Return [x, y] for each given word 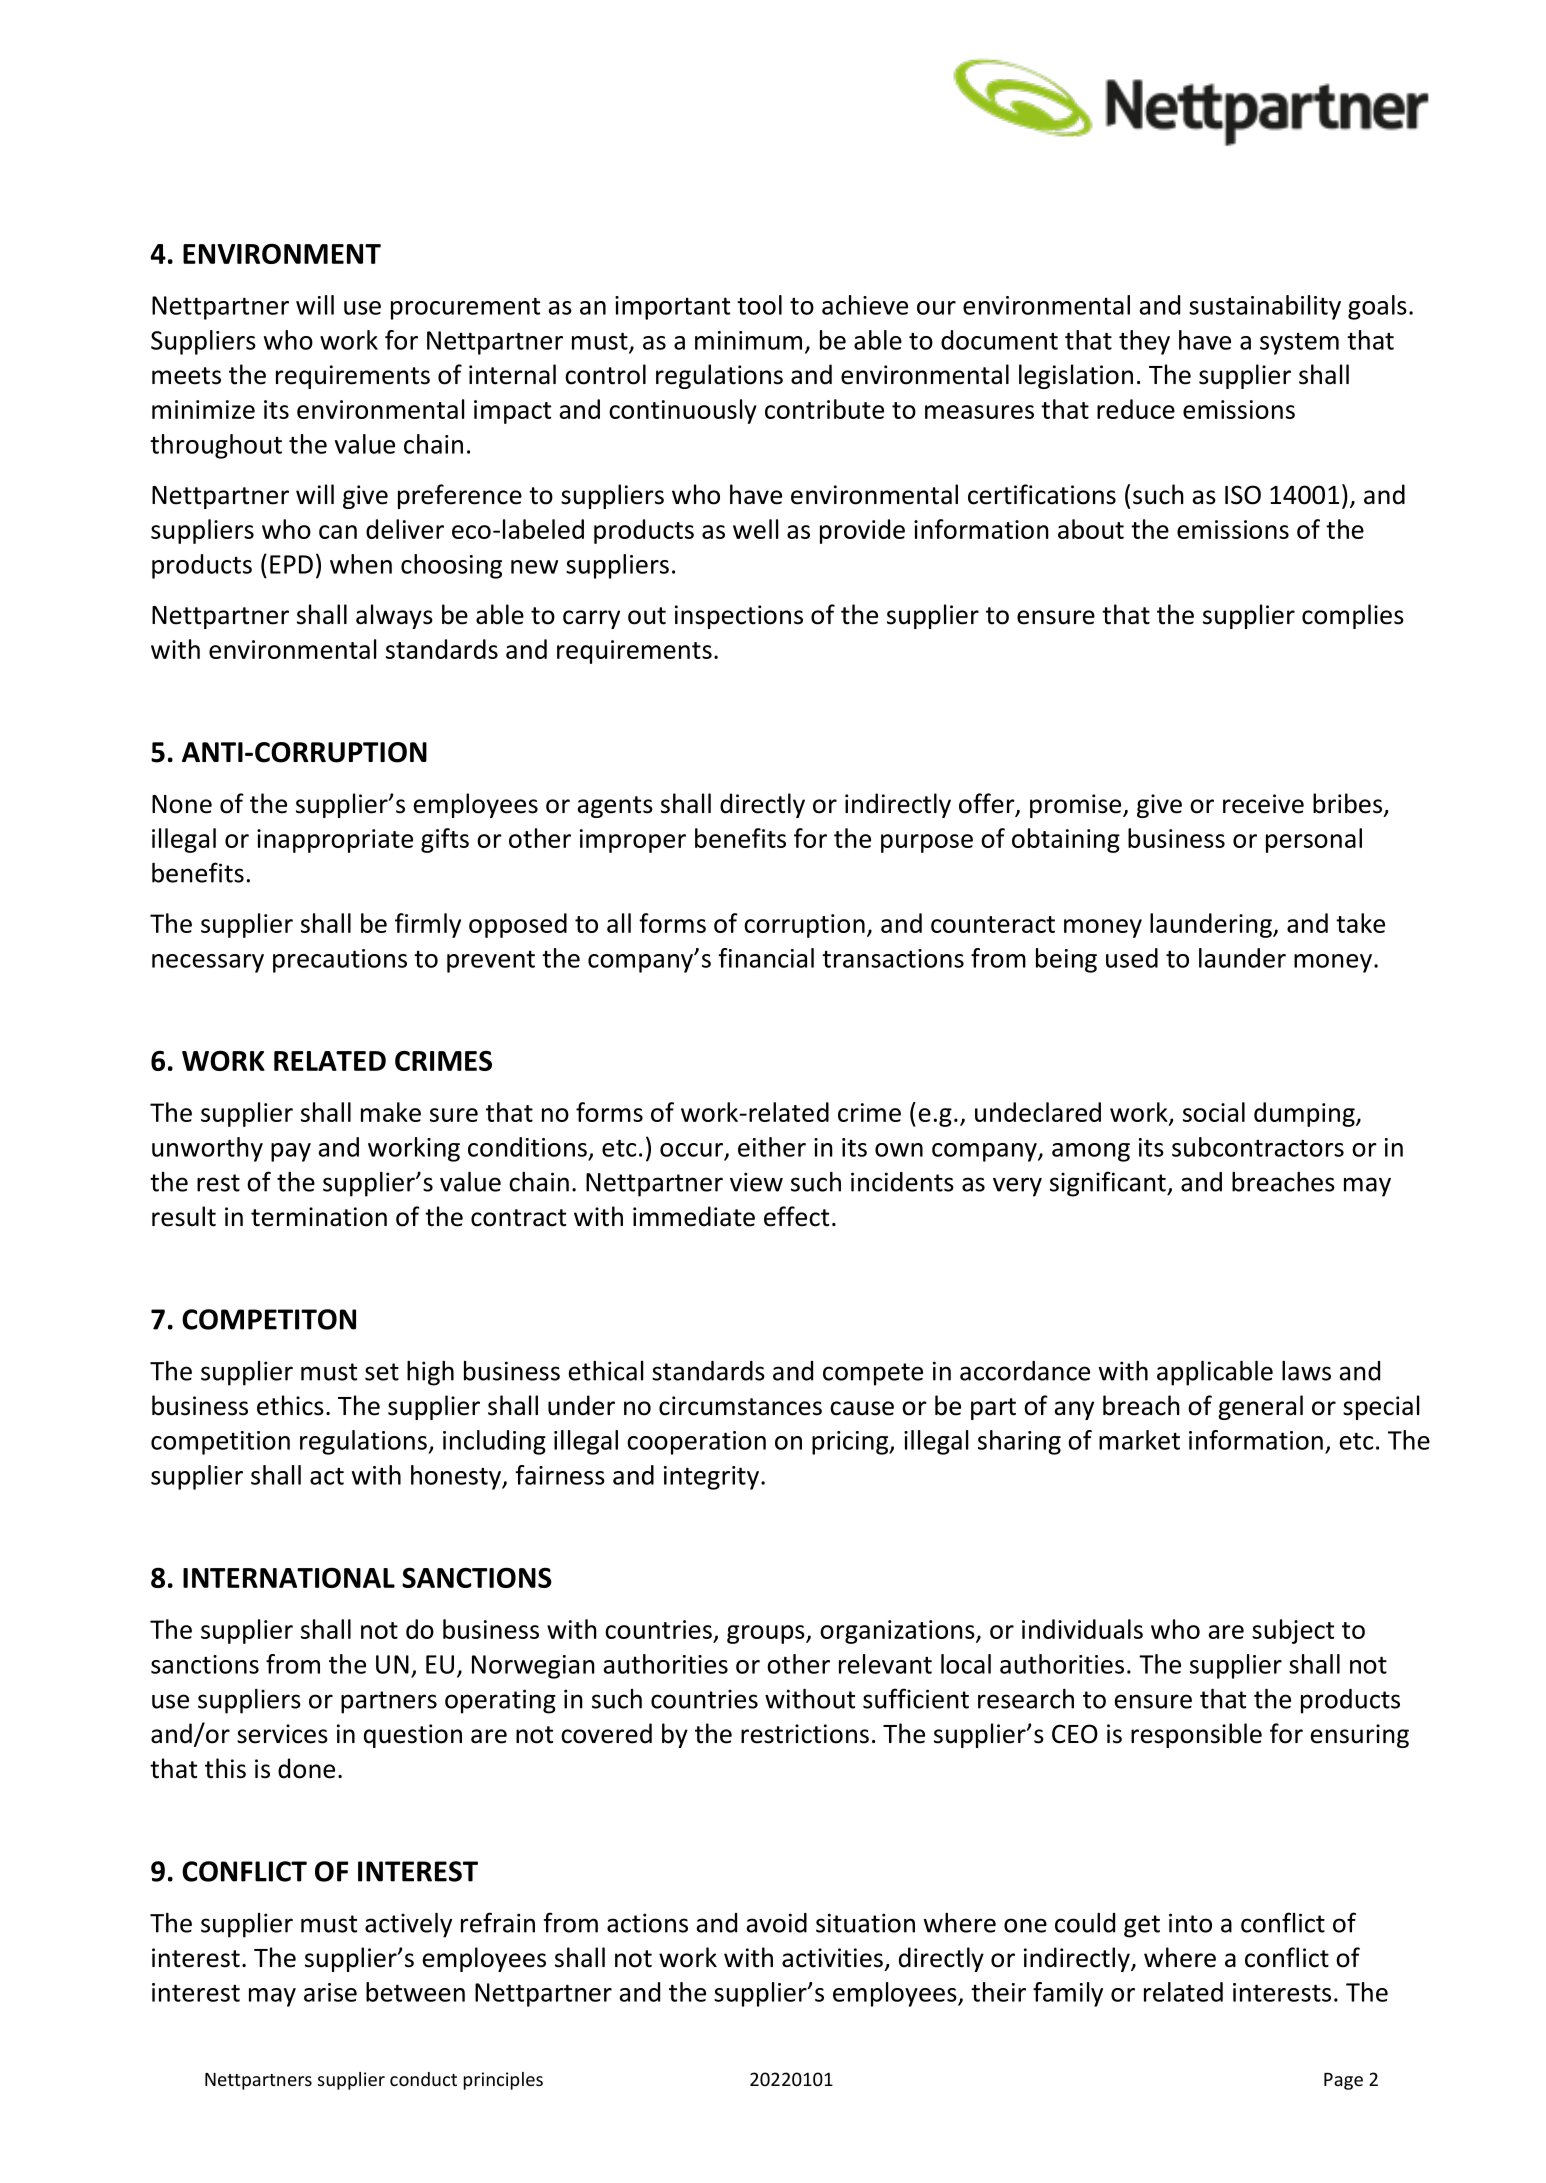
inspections [739, 617]
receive [1263, 804]
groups [767, 1634]
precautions [340, 961]
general [1260, 1407]
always [394, 616]
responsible [1196, 1735]
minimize [203, 409]
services [282, 1734]
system [1299, 344]
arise [330, 1992]
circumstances [740, 1406]
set [382, 1372]
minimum [748, 340]
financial [766, 958]
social [1214, 1112]
